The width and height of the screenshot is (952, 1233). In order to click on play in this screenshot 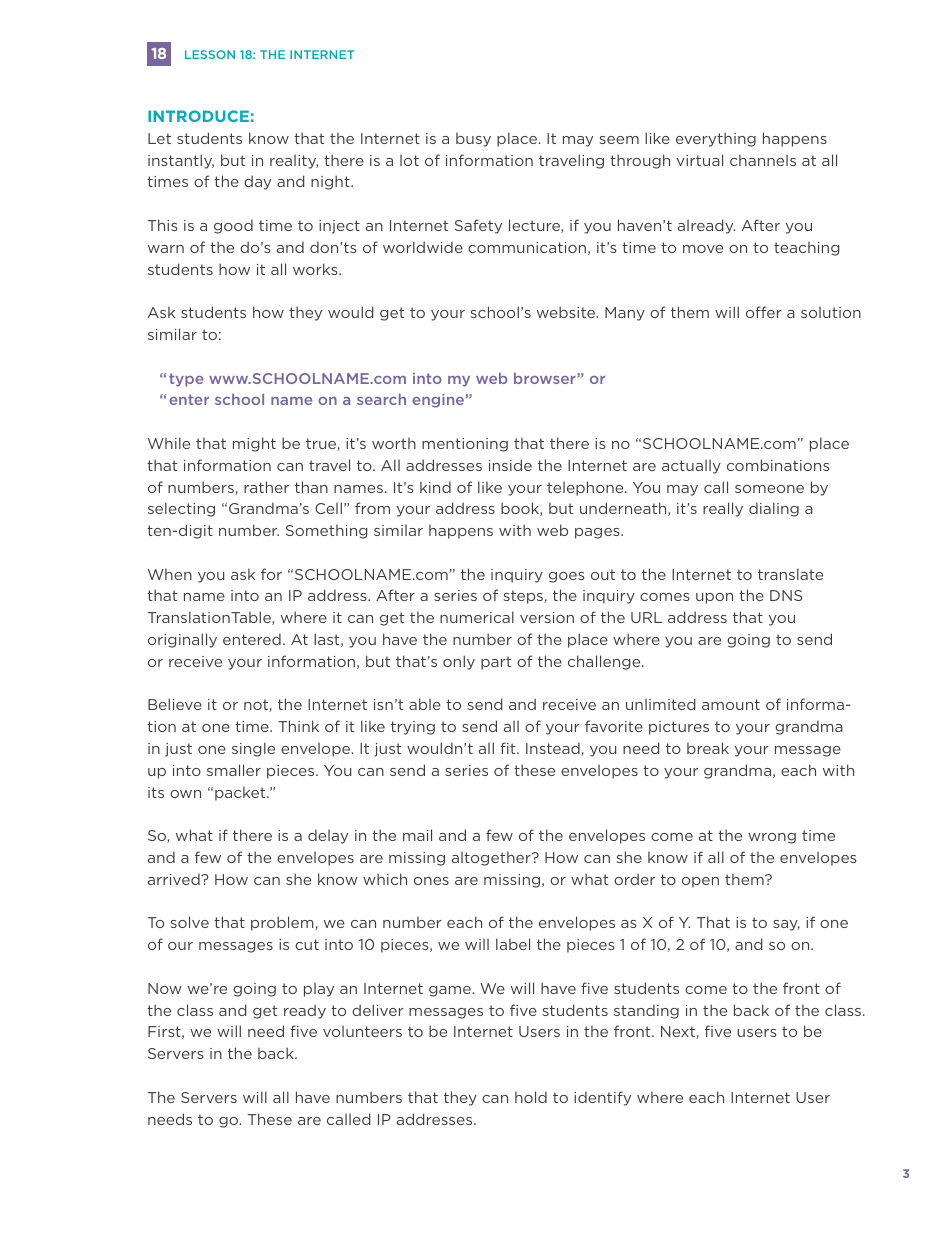, I will do `click(319, 990)`.
